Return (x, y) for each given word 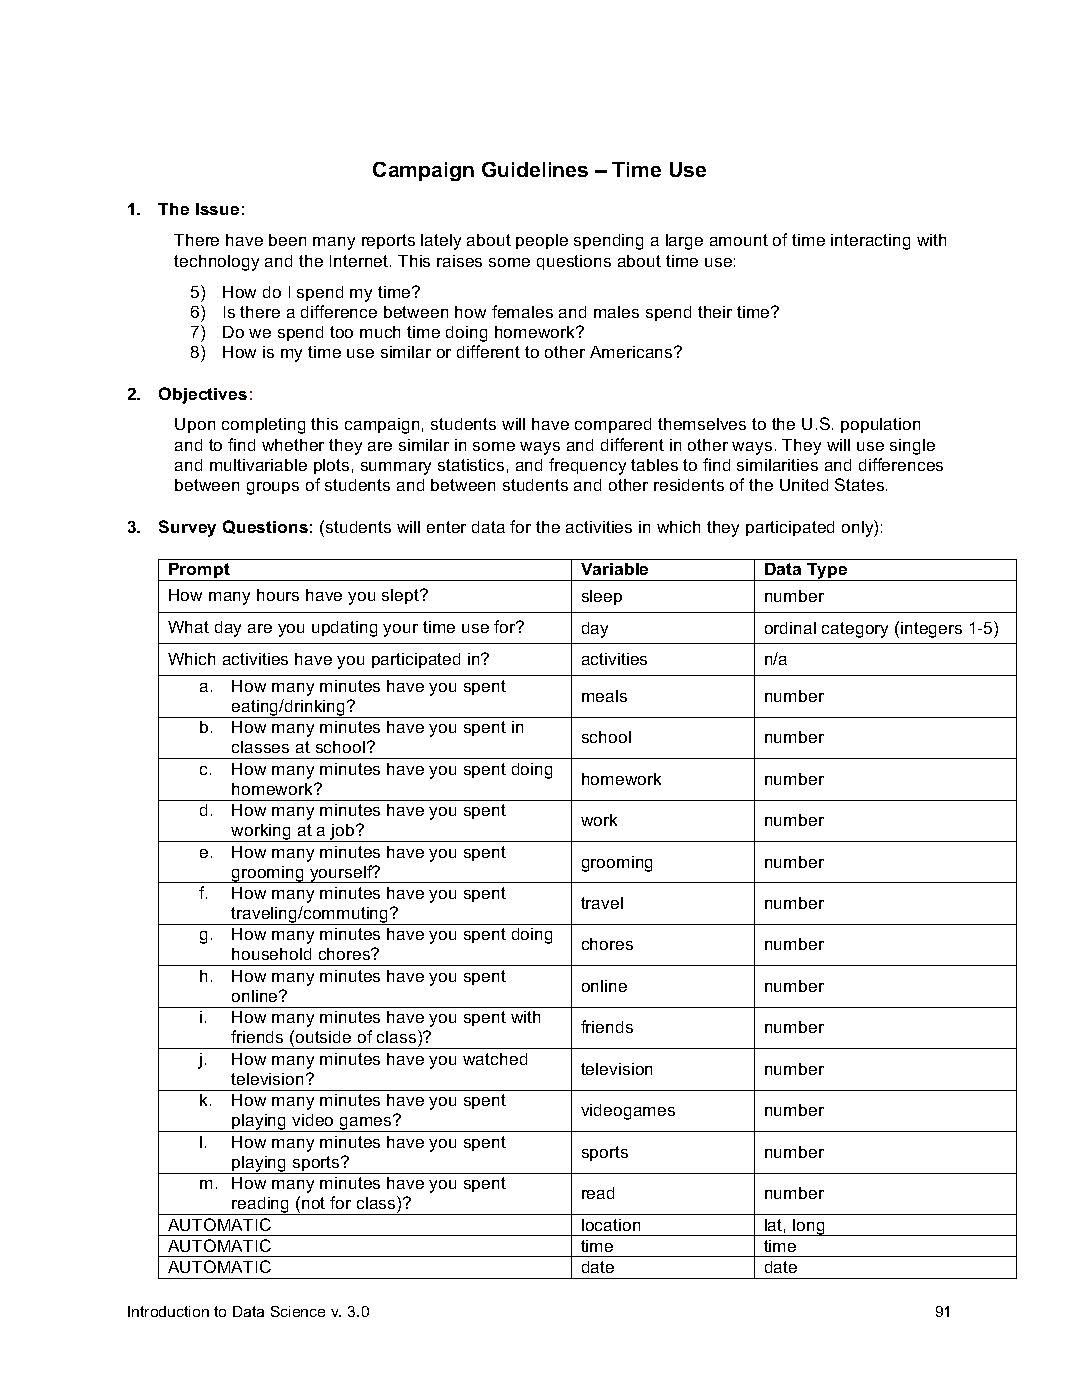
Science (298, 1311)
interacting (870, 242)
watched (495, 1059)
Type (827, 572)
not (313, 1203)
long (809, 1227)
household (271, 954)
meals (604, 696)
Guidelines (535, 169)
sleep (602, 597)
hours (278, 595)
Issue (217, 209)
